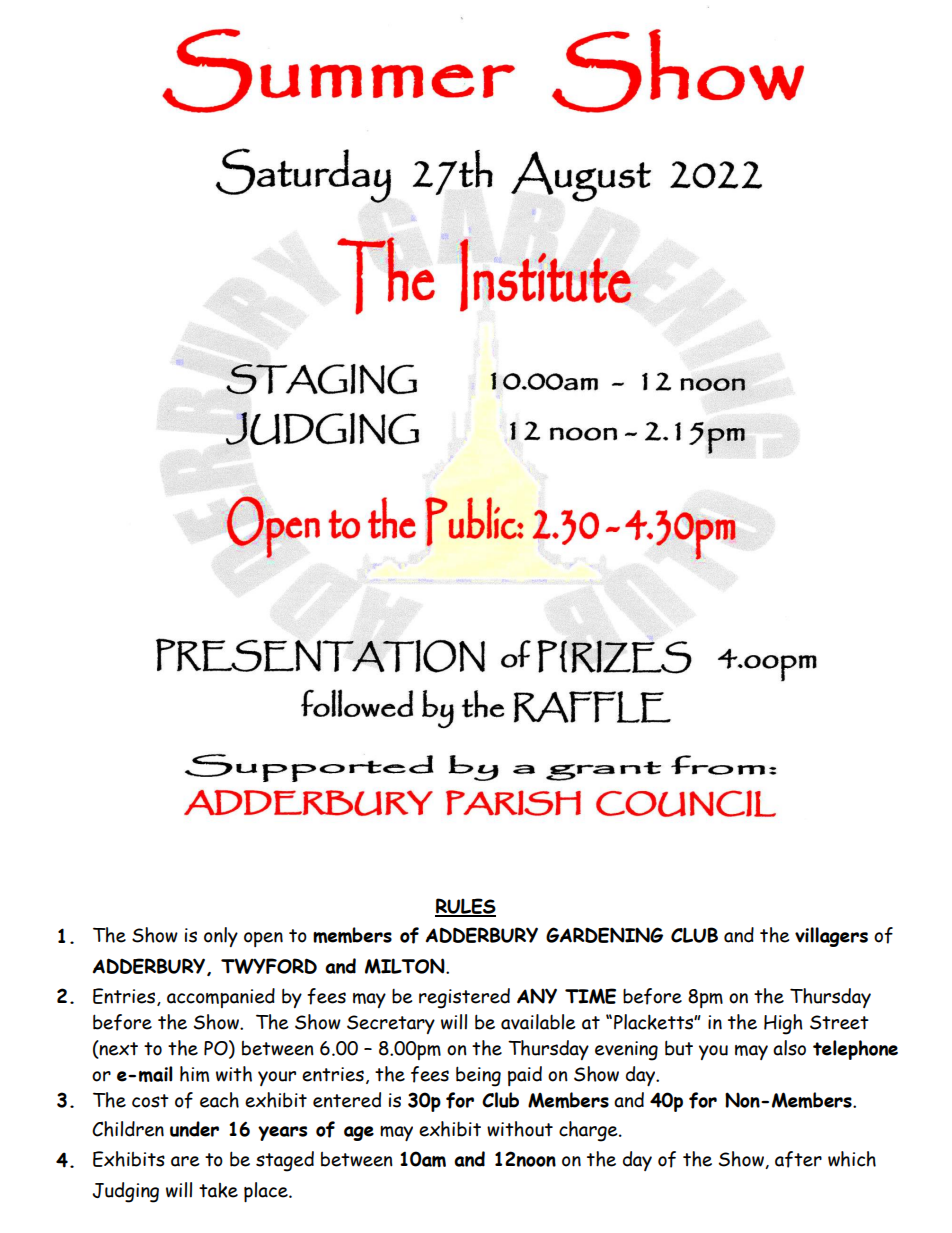  I want to click on place, so click(267, 1192).
